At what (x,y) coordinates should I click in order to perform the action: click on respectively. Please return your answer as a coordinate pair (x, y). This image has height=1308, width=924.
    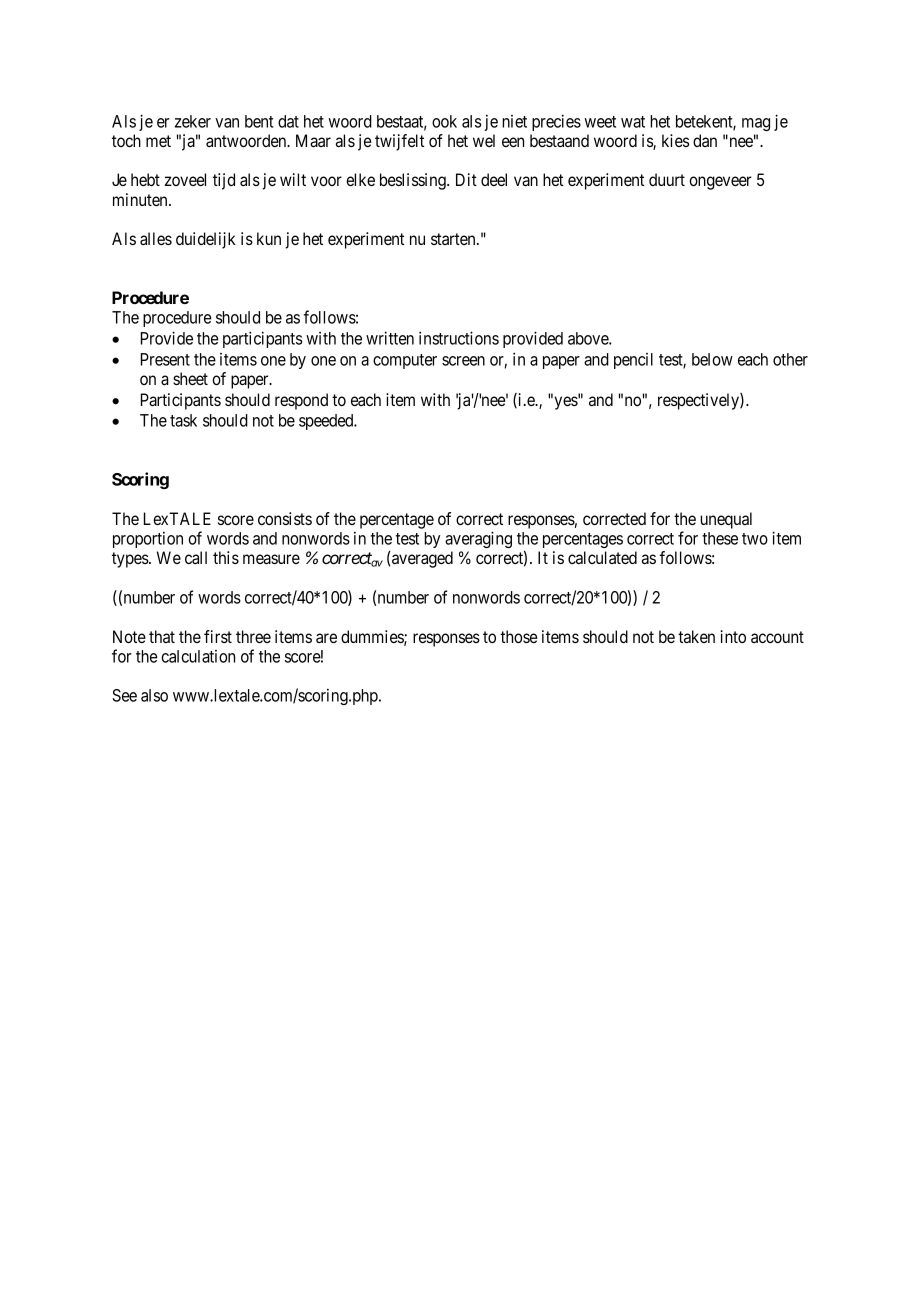
    Looking at the image, I should click on (699, 401).
